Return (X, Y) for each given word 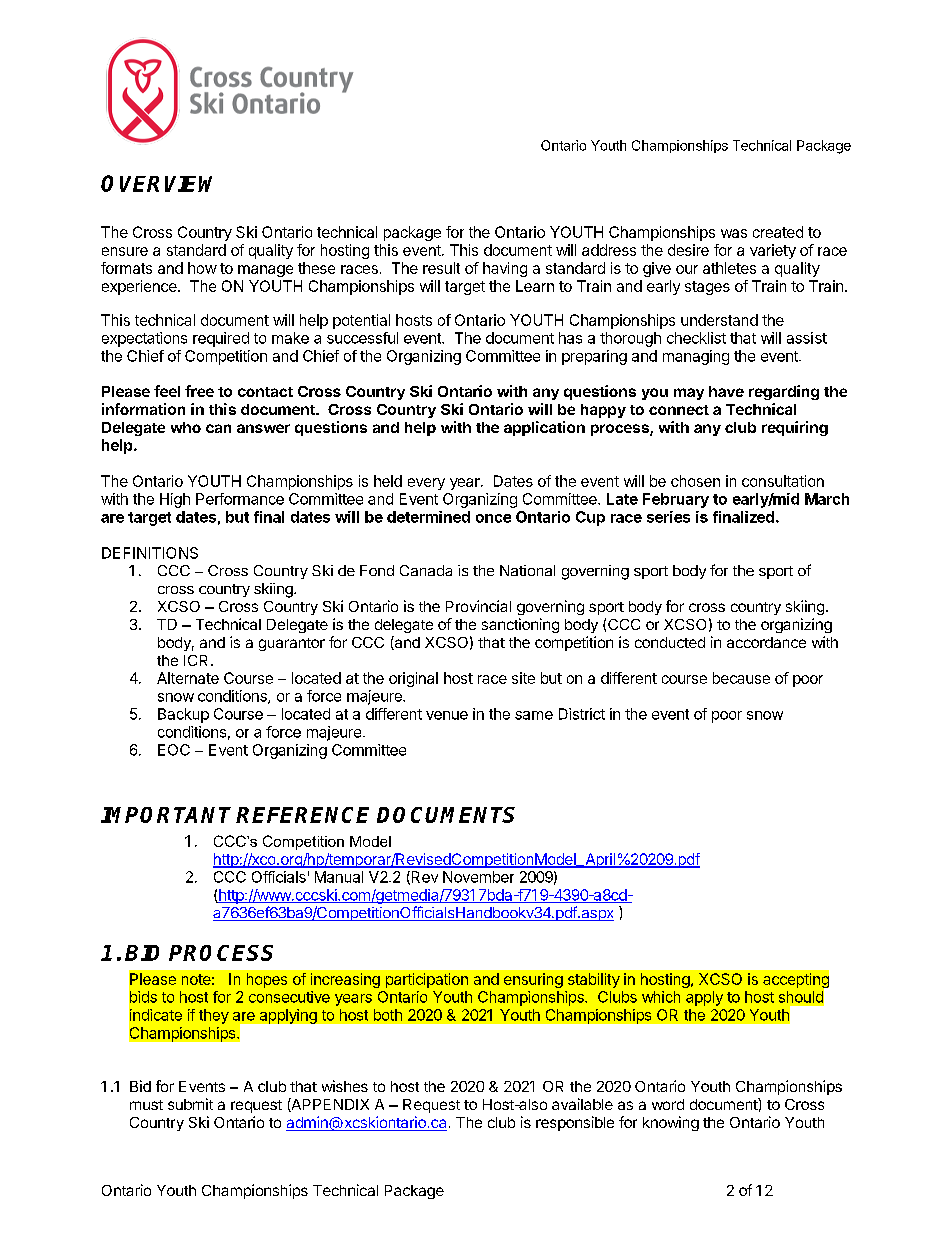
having (505, 269)
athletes (729, 268)
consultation (783, 481)
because (741, 678)
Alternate (188, 678)
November (478, 877)
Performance (240, 499)
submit (190, 1104)
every (426, 484)
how (202, 268)
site (523, 678)
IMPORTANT (166, 815)
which (661, 997)
